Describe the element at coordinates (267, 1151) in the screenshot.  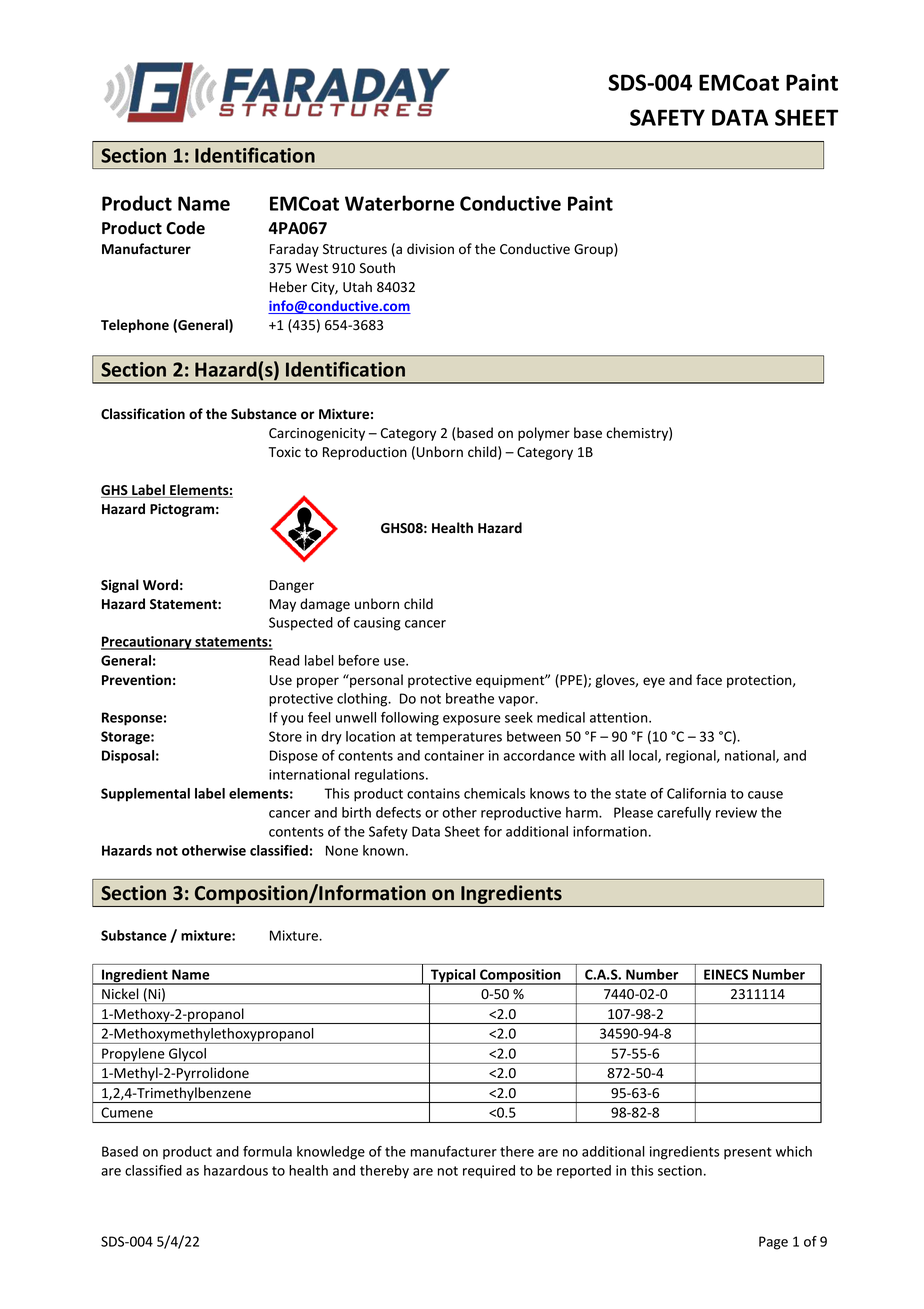
I see `formula` at that location.
